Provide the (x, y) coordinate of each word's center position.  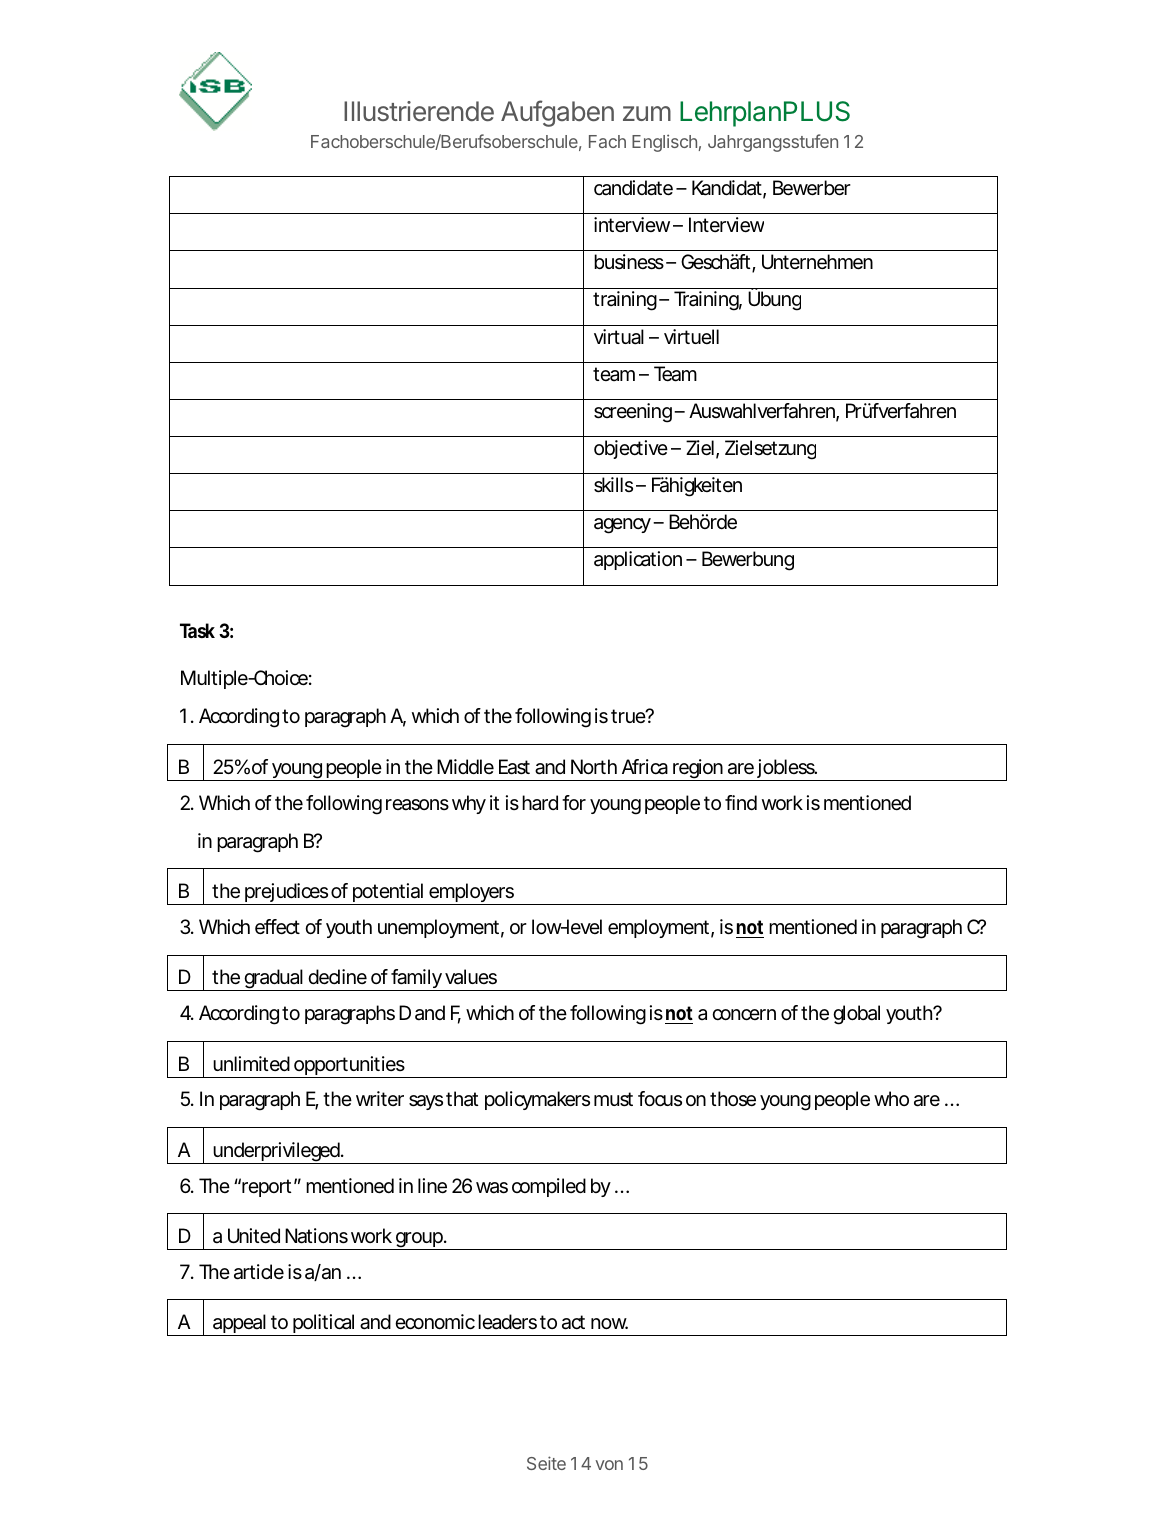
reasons (417, 805)
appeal (239, 1325)
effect (277, 927)
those (733, 1099)
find (741, 802)
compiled (549, 1187)
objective (631, 449)
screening (633, 413)
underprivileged (276, 1153)
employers (471, 894)
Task (197, 630)
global (856, 1015)
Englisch (664, 143)
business (629, 262)
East (514, 767)
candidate (633, 188)
